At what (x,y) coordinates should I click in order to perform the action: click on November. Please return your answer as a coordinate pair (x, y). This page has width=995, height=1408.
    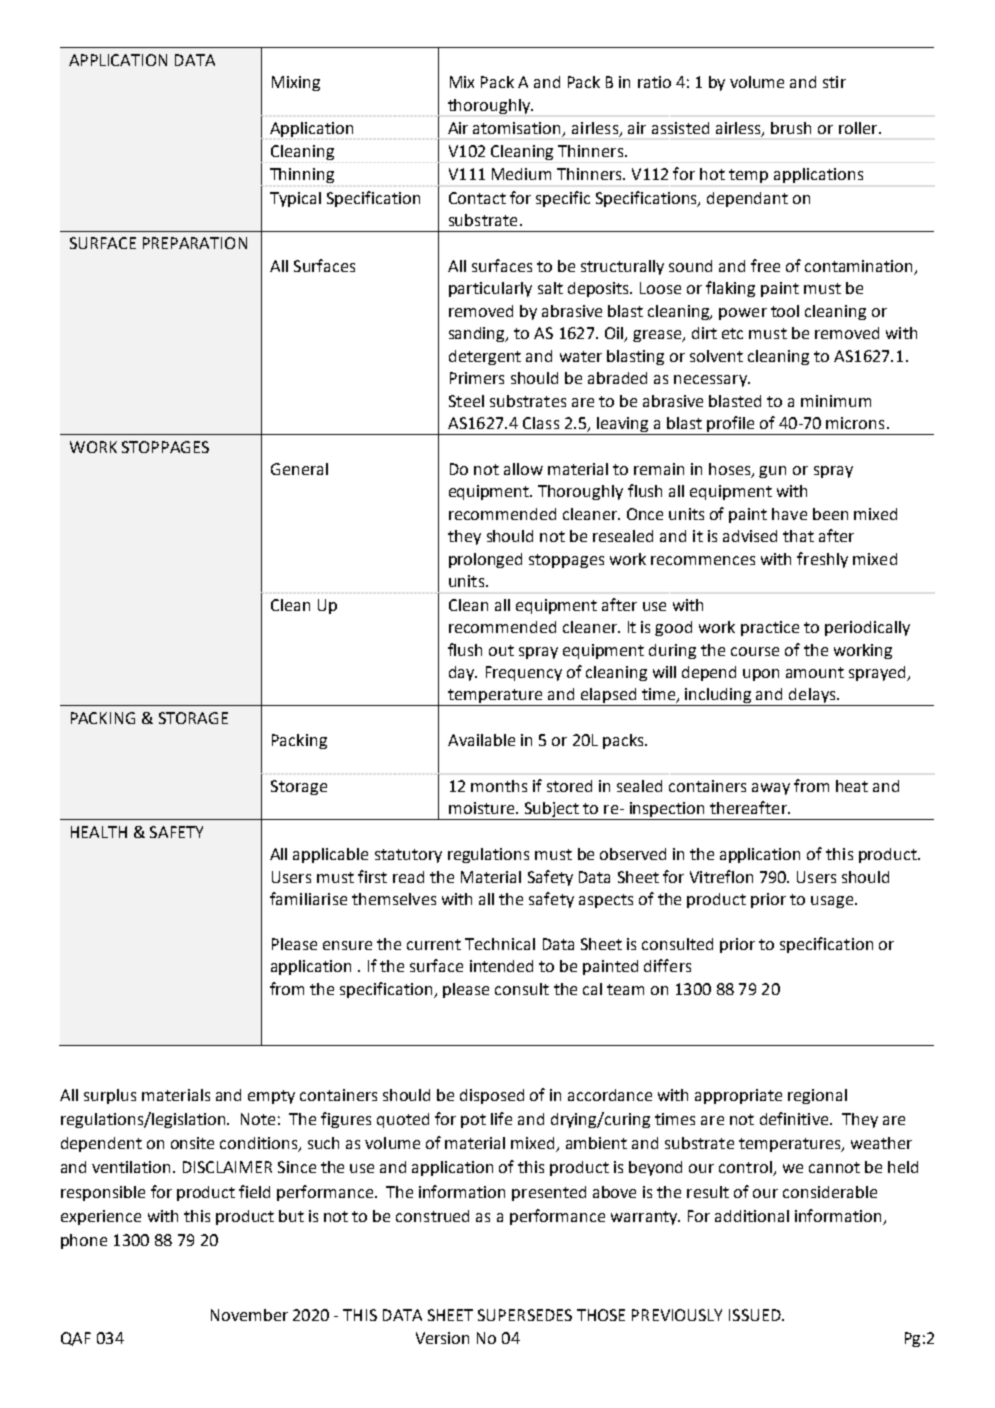
    Looking at the image, I should click on (249, 1315).
